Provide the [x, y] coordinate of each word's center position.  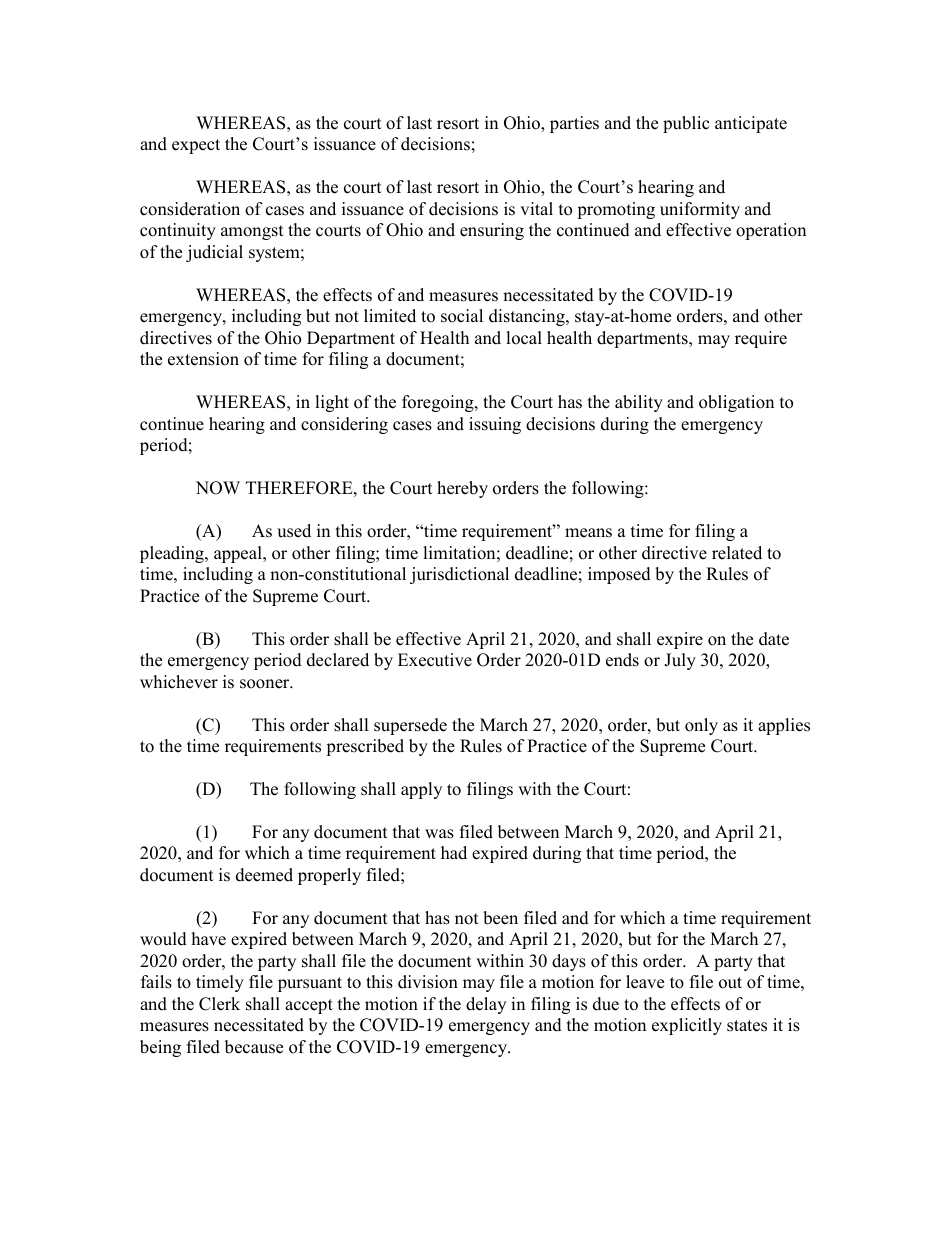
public [686, 124]
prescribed [365, 747]
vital [536, 208]
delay [486, 1005]
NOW [218, 488]
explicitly [687, 1026]
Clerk [219, 1004]
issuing [495, 425]
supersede [410, 726]
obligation [736, 403]
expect [196, 146]
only [701, 726]
